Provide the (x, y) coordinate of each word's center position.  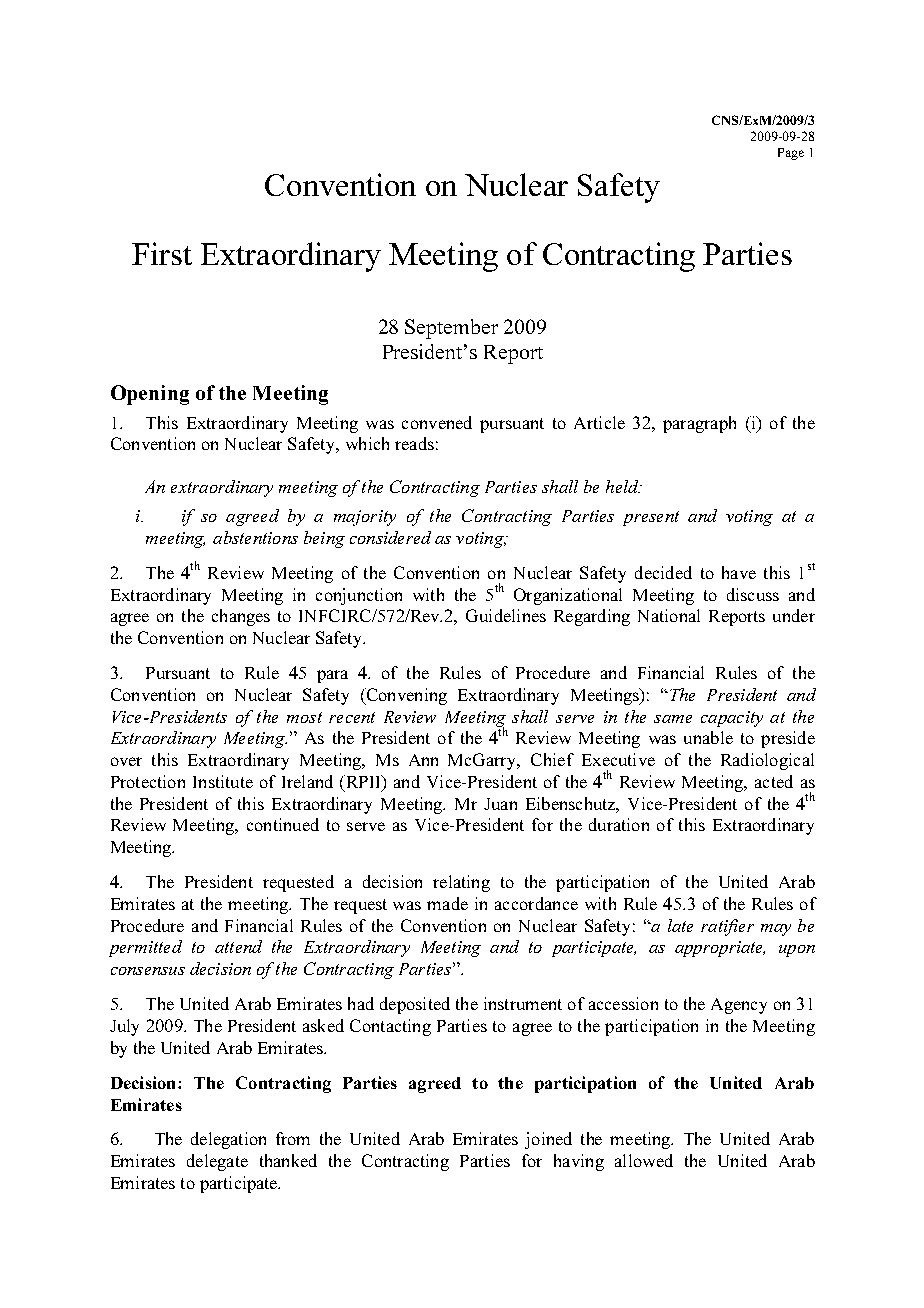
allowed (644, 1160)
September (451, 329)
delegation (228, 1140)
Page (791, 154)
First (162, 253)
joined (548, 1140)
